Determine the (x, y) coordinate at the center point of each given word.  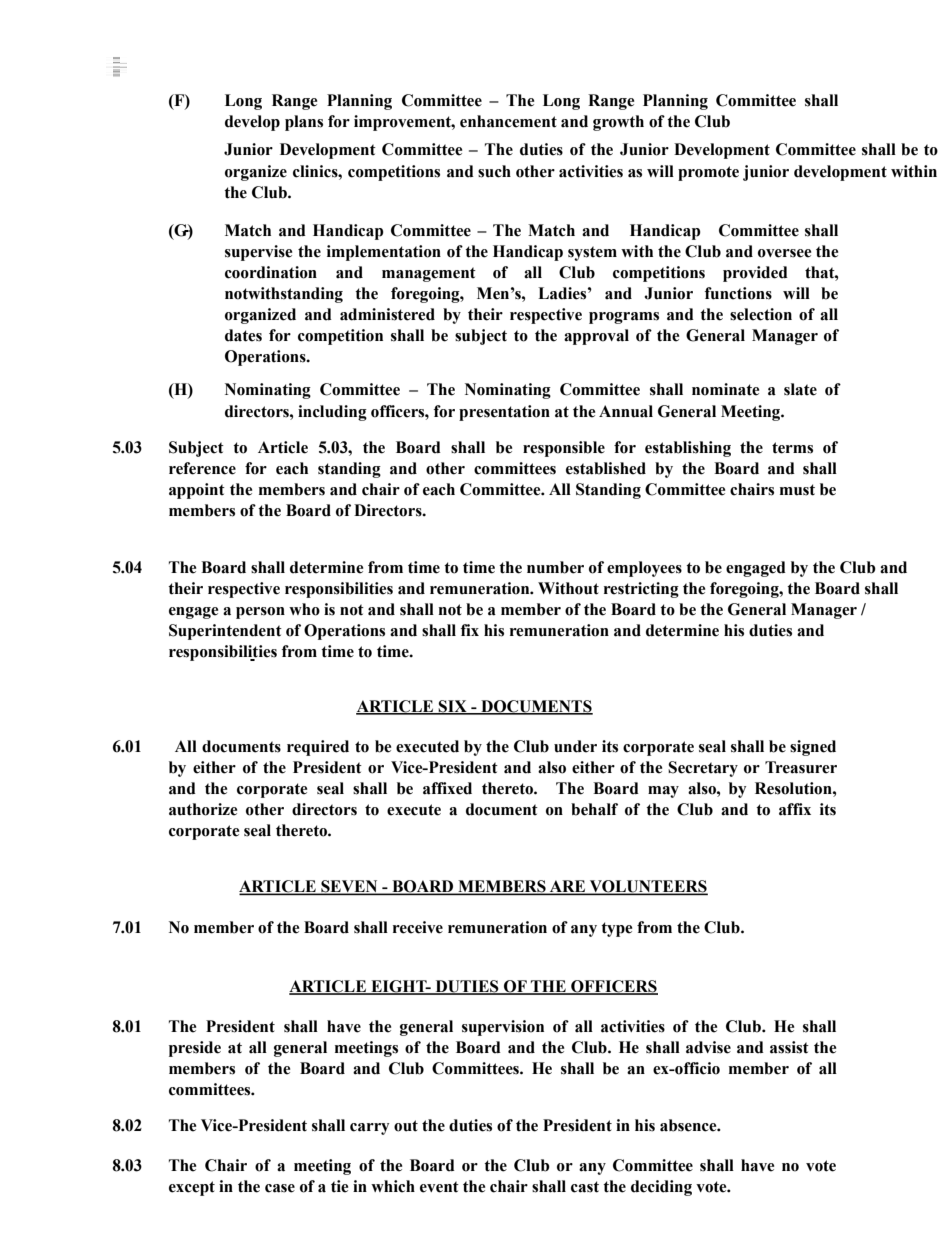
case (280, 1188)
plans (304, 123)
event (439, 1187)
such (494, 171)
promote (708, 173)
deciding (661, 1188)
